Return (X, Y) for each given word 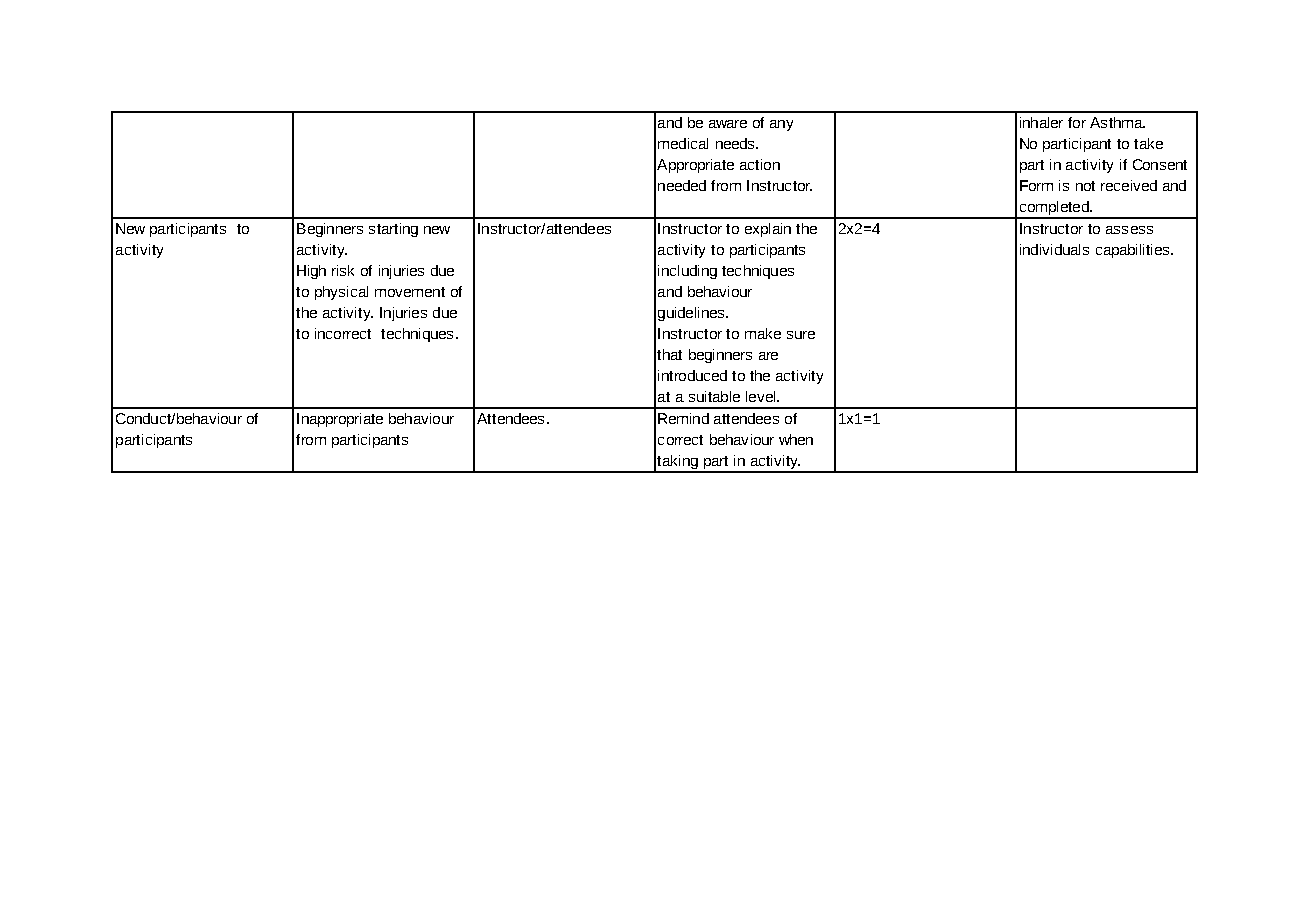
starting (393, 230)
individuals (1054, 249)
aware (728, 124)
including (687, 272)
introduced (692, 375)
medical (683, 143)
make (763, 333)
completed (1054, 209)
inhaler (1041, 122)
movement (410, 292)
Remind (683, 418)
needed (682, 185)
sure (801, 335)
